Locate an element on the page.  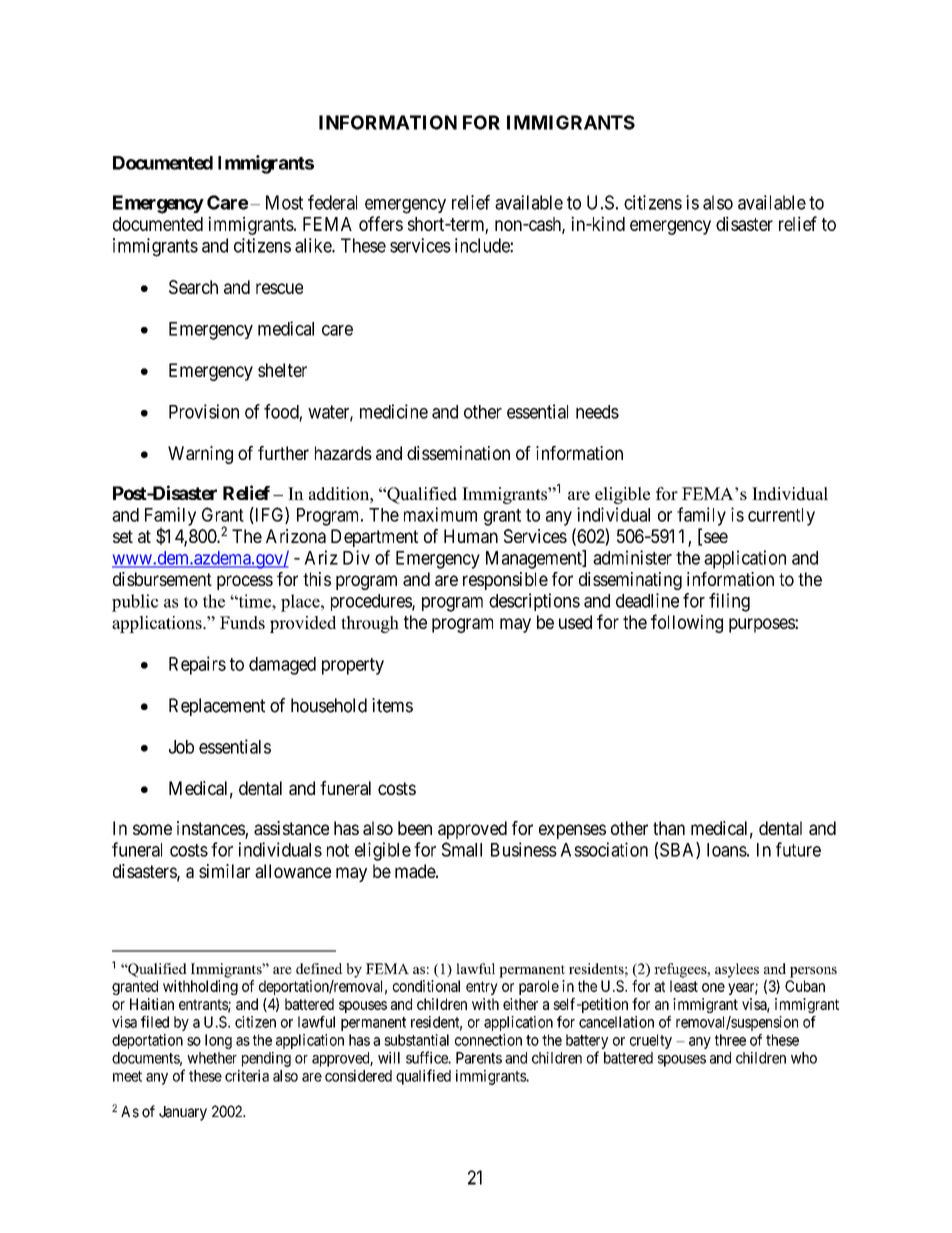
maximum is located at coordinates (440, 514).
